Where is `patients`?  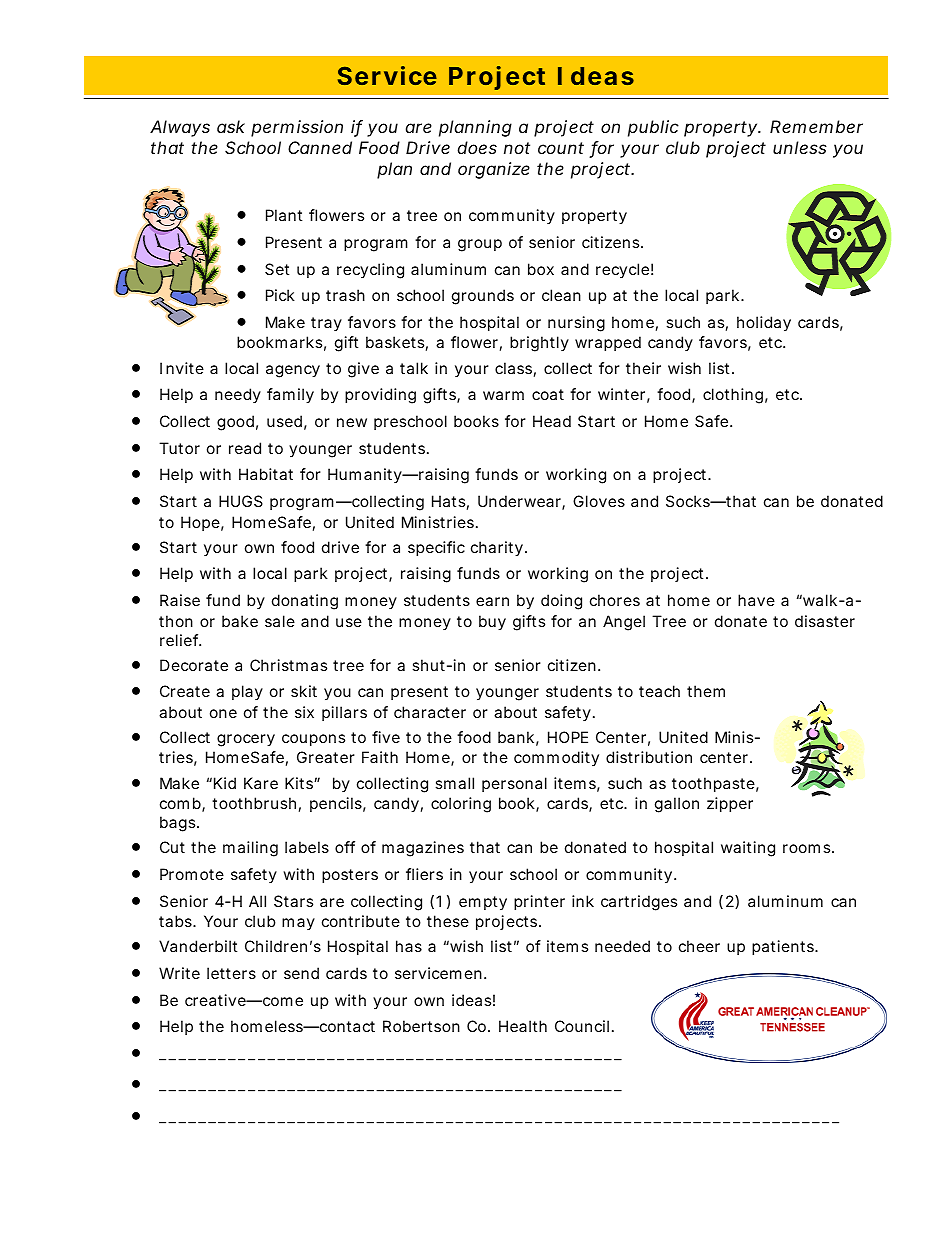 patients is located at coordinates (785, 947).
